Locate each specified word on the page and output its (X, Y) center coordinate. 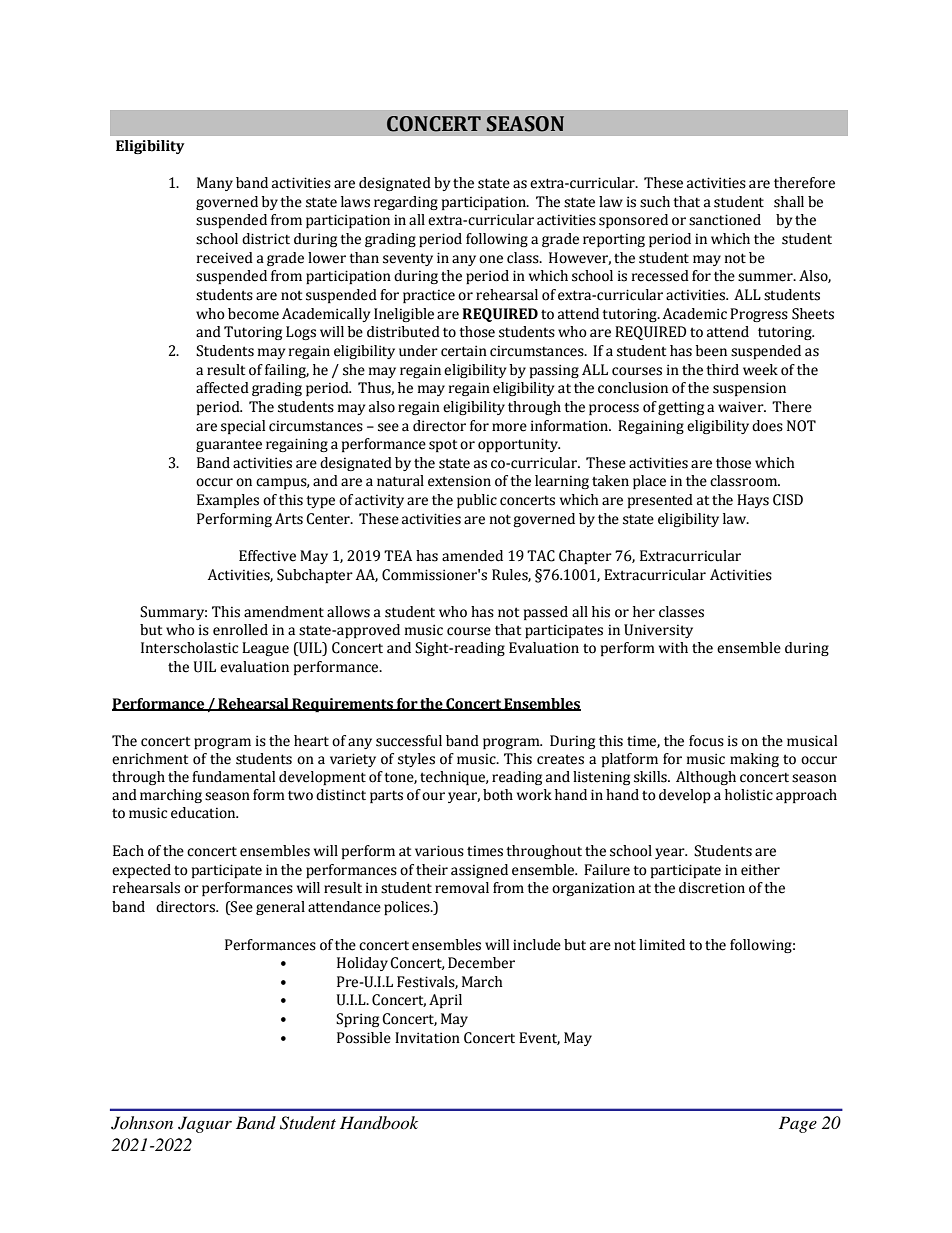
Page (798, 1124)
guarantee (229, 445)
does (767, 426)
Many (215, 184)
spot (443, 445)
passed (546, 613)
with (673, 647)
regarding (406, 203)
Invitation (427, 1038)
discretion (712, 888)
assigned (479, 871)
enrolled (240, 630)
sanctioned (725, 220)
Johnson (142, 1123)
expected (141, 871)
